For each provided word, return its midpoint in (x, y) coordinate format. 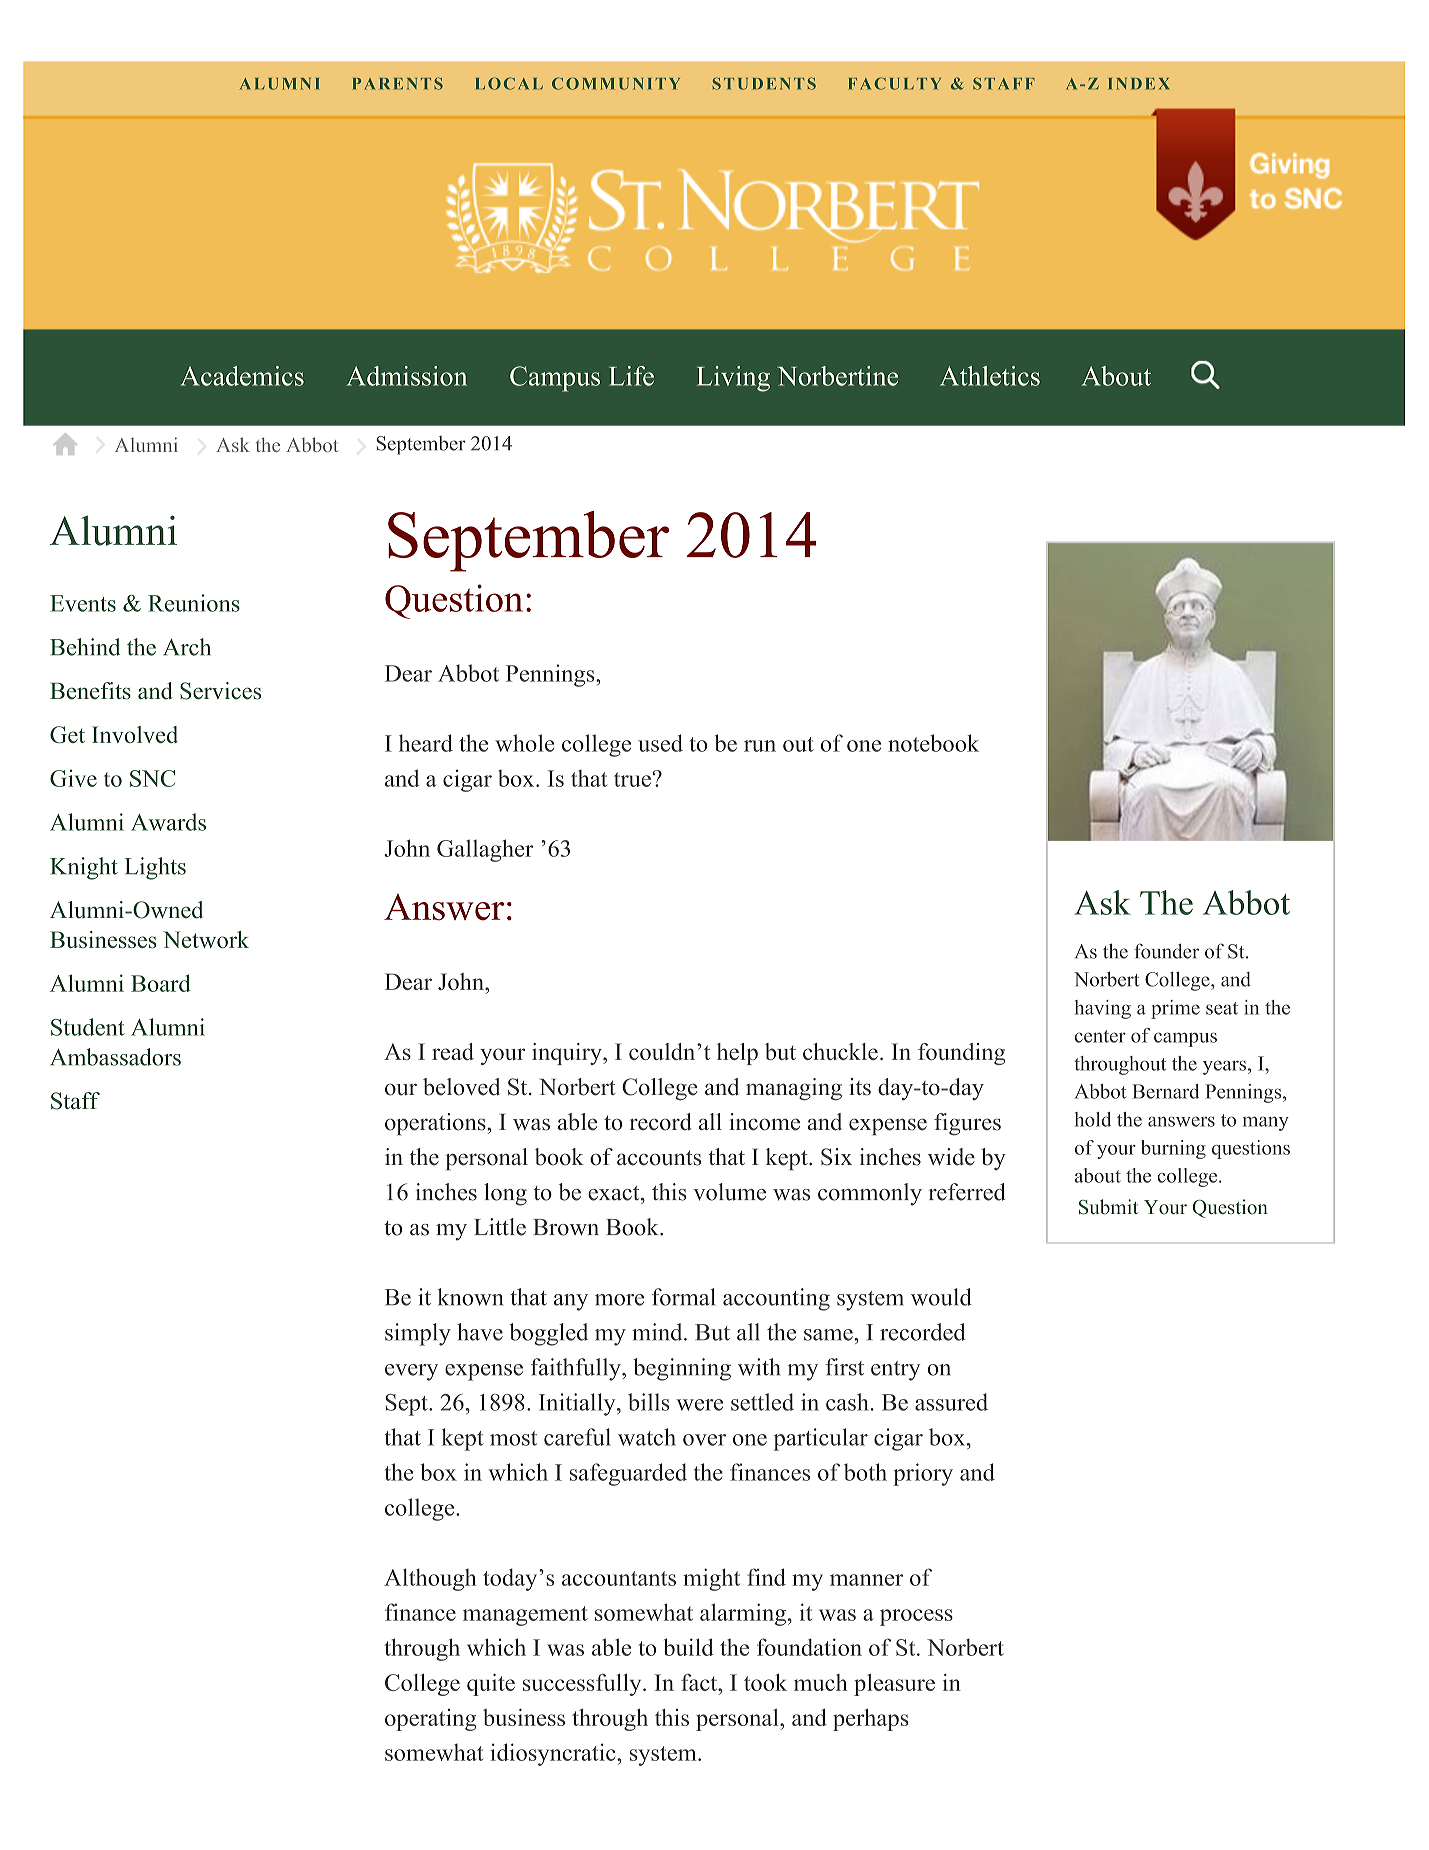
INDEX (1138, 83)
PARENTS (398, 83)
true (632, 779)
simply (418, 1334)
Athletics (990, 376)
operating (430, 1720)
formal (683, 1297)
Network (206, 939)
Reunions (194, 603)
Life (631, 376)
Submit (1108, 1207)
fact (700, 1682)
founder (1166, 951)
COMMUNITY (616, 83)
